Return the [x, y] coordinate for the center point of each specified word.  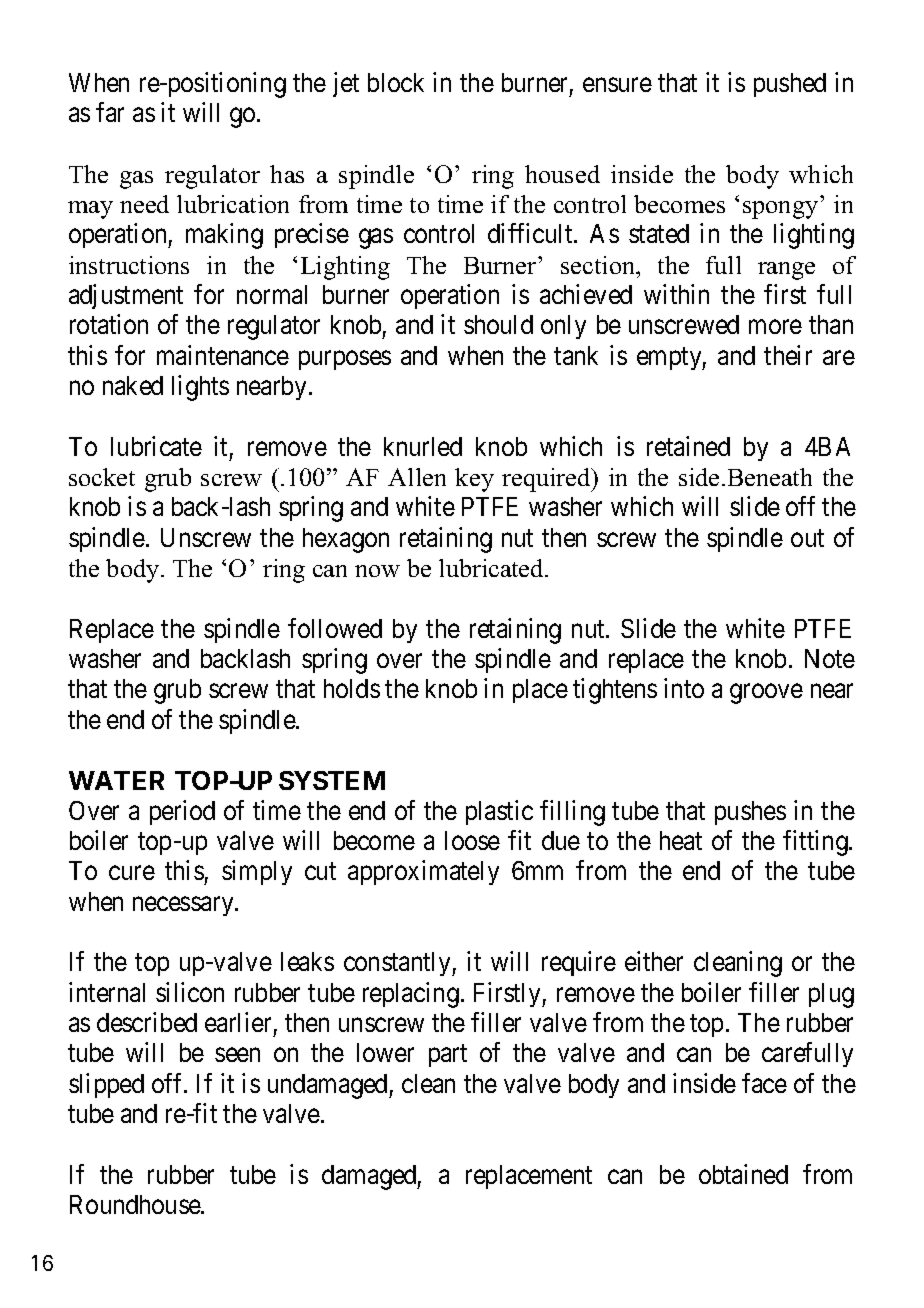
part [448, 1056]
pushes [750, 813]
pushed [790, 85]
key [474, 480]
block [396, 82]
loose [472, 840]
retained [688, 446]
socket [102, 477]
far [110, 112]
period [182, 812]
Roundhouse [136, 1204]
